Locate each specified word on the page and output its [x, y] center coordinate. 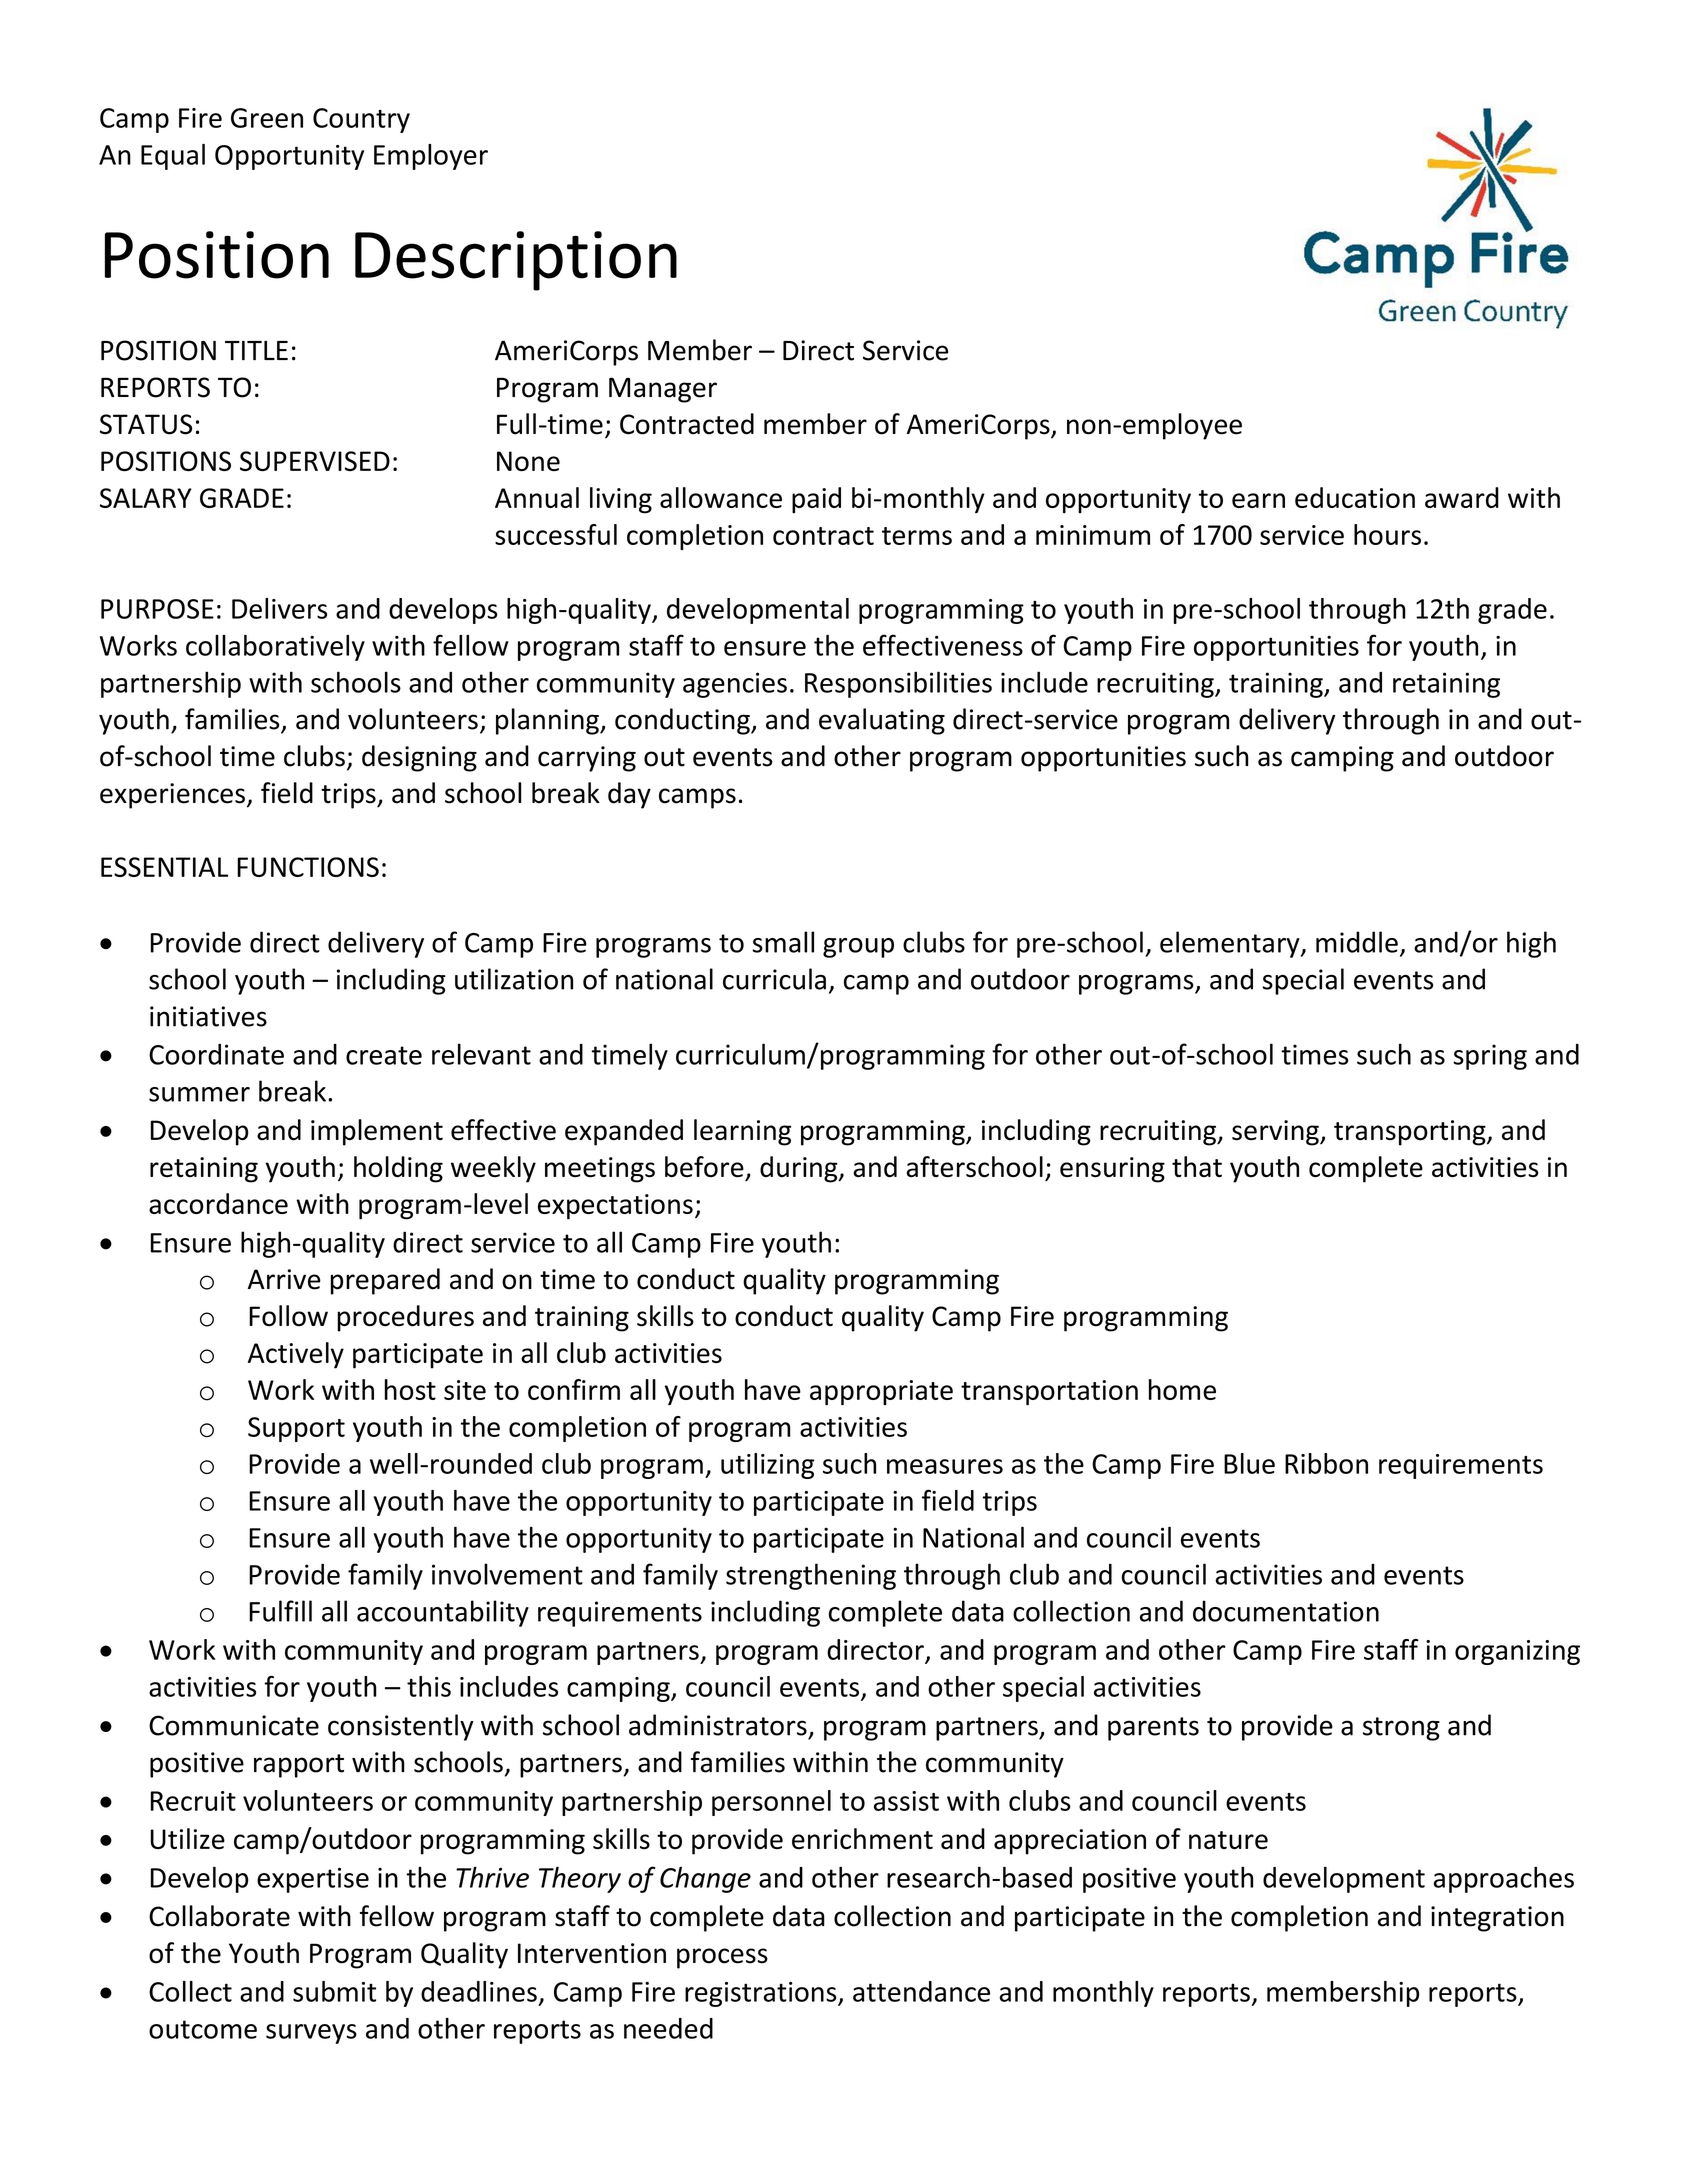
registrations [762, 1994]
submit [334, 1991]
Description [516, 261]
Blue [1249, 1463]
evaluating [882, 721]
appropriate [881, 1392]
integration [1497, 1919]
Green [267, 118]
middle [1357, 942]
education [1355, 497]
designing [419, 758]
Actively [296, 1355]
